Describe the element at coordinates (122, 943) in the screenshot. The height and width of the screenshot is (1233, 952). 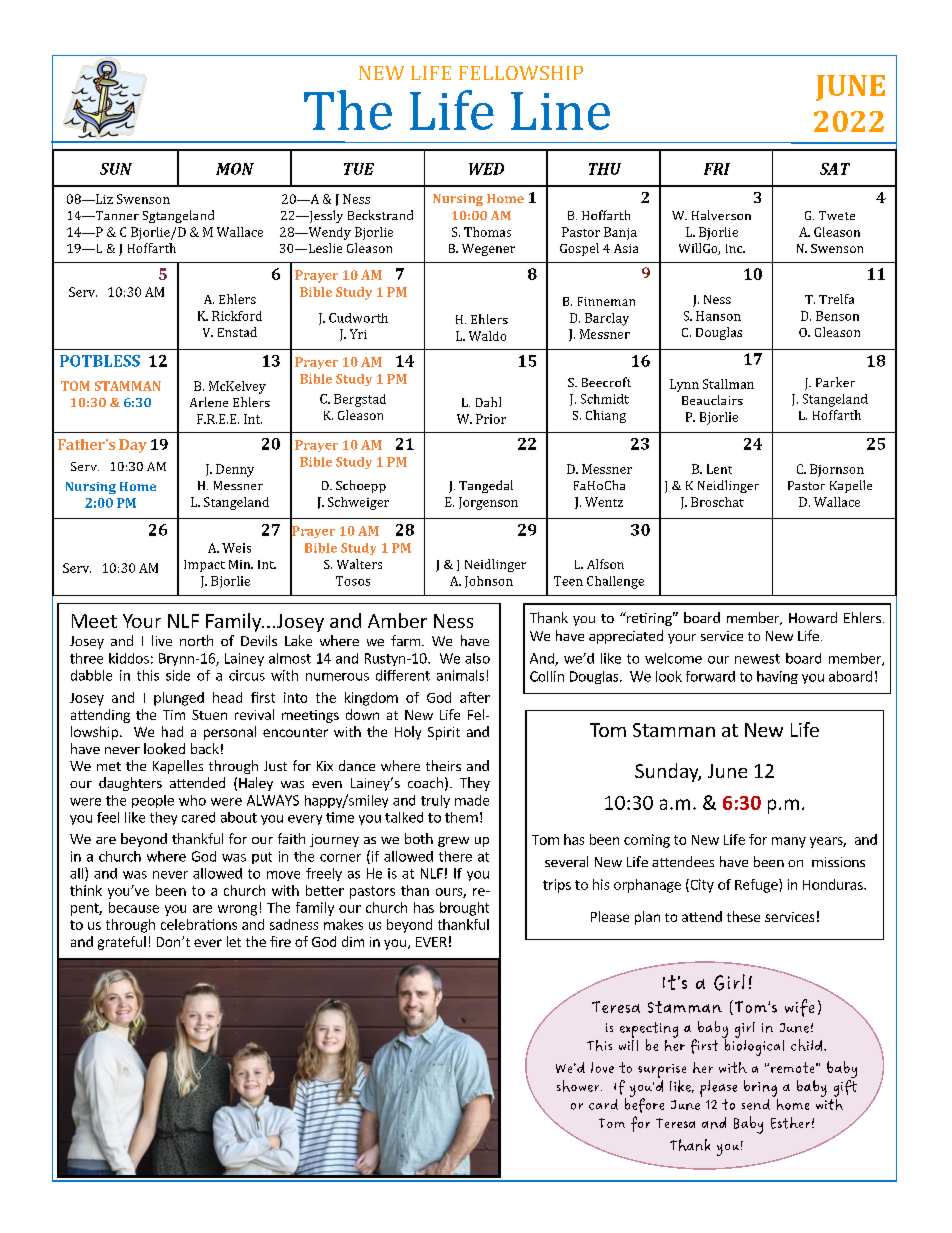
I see `grateful` at that location.
